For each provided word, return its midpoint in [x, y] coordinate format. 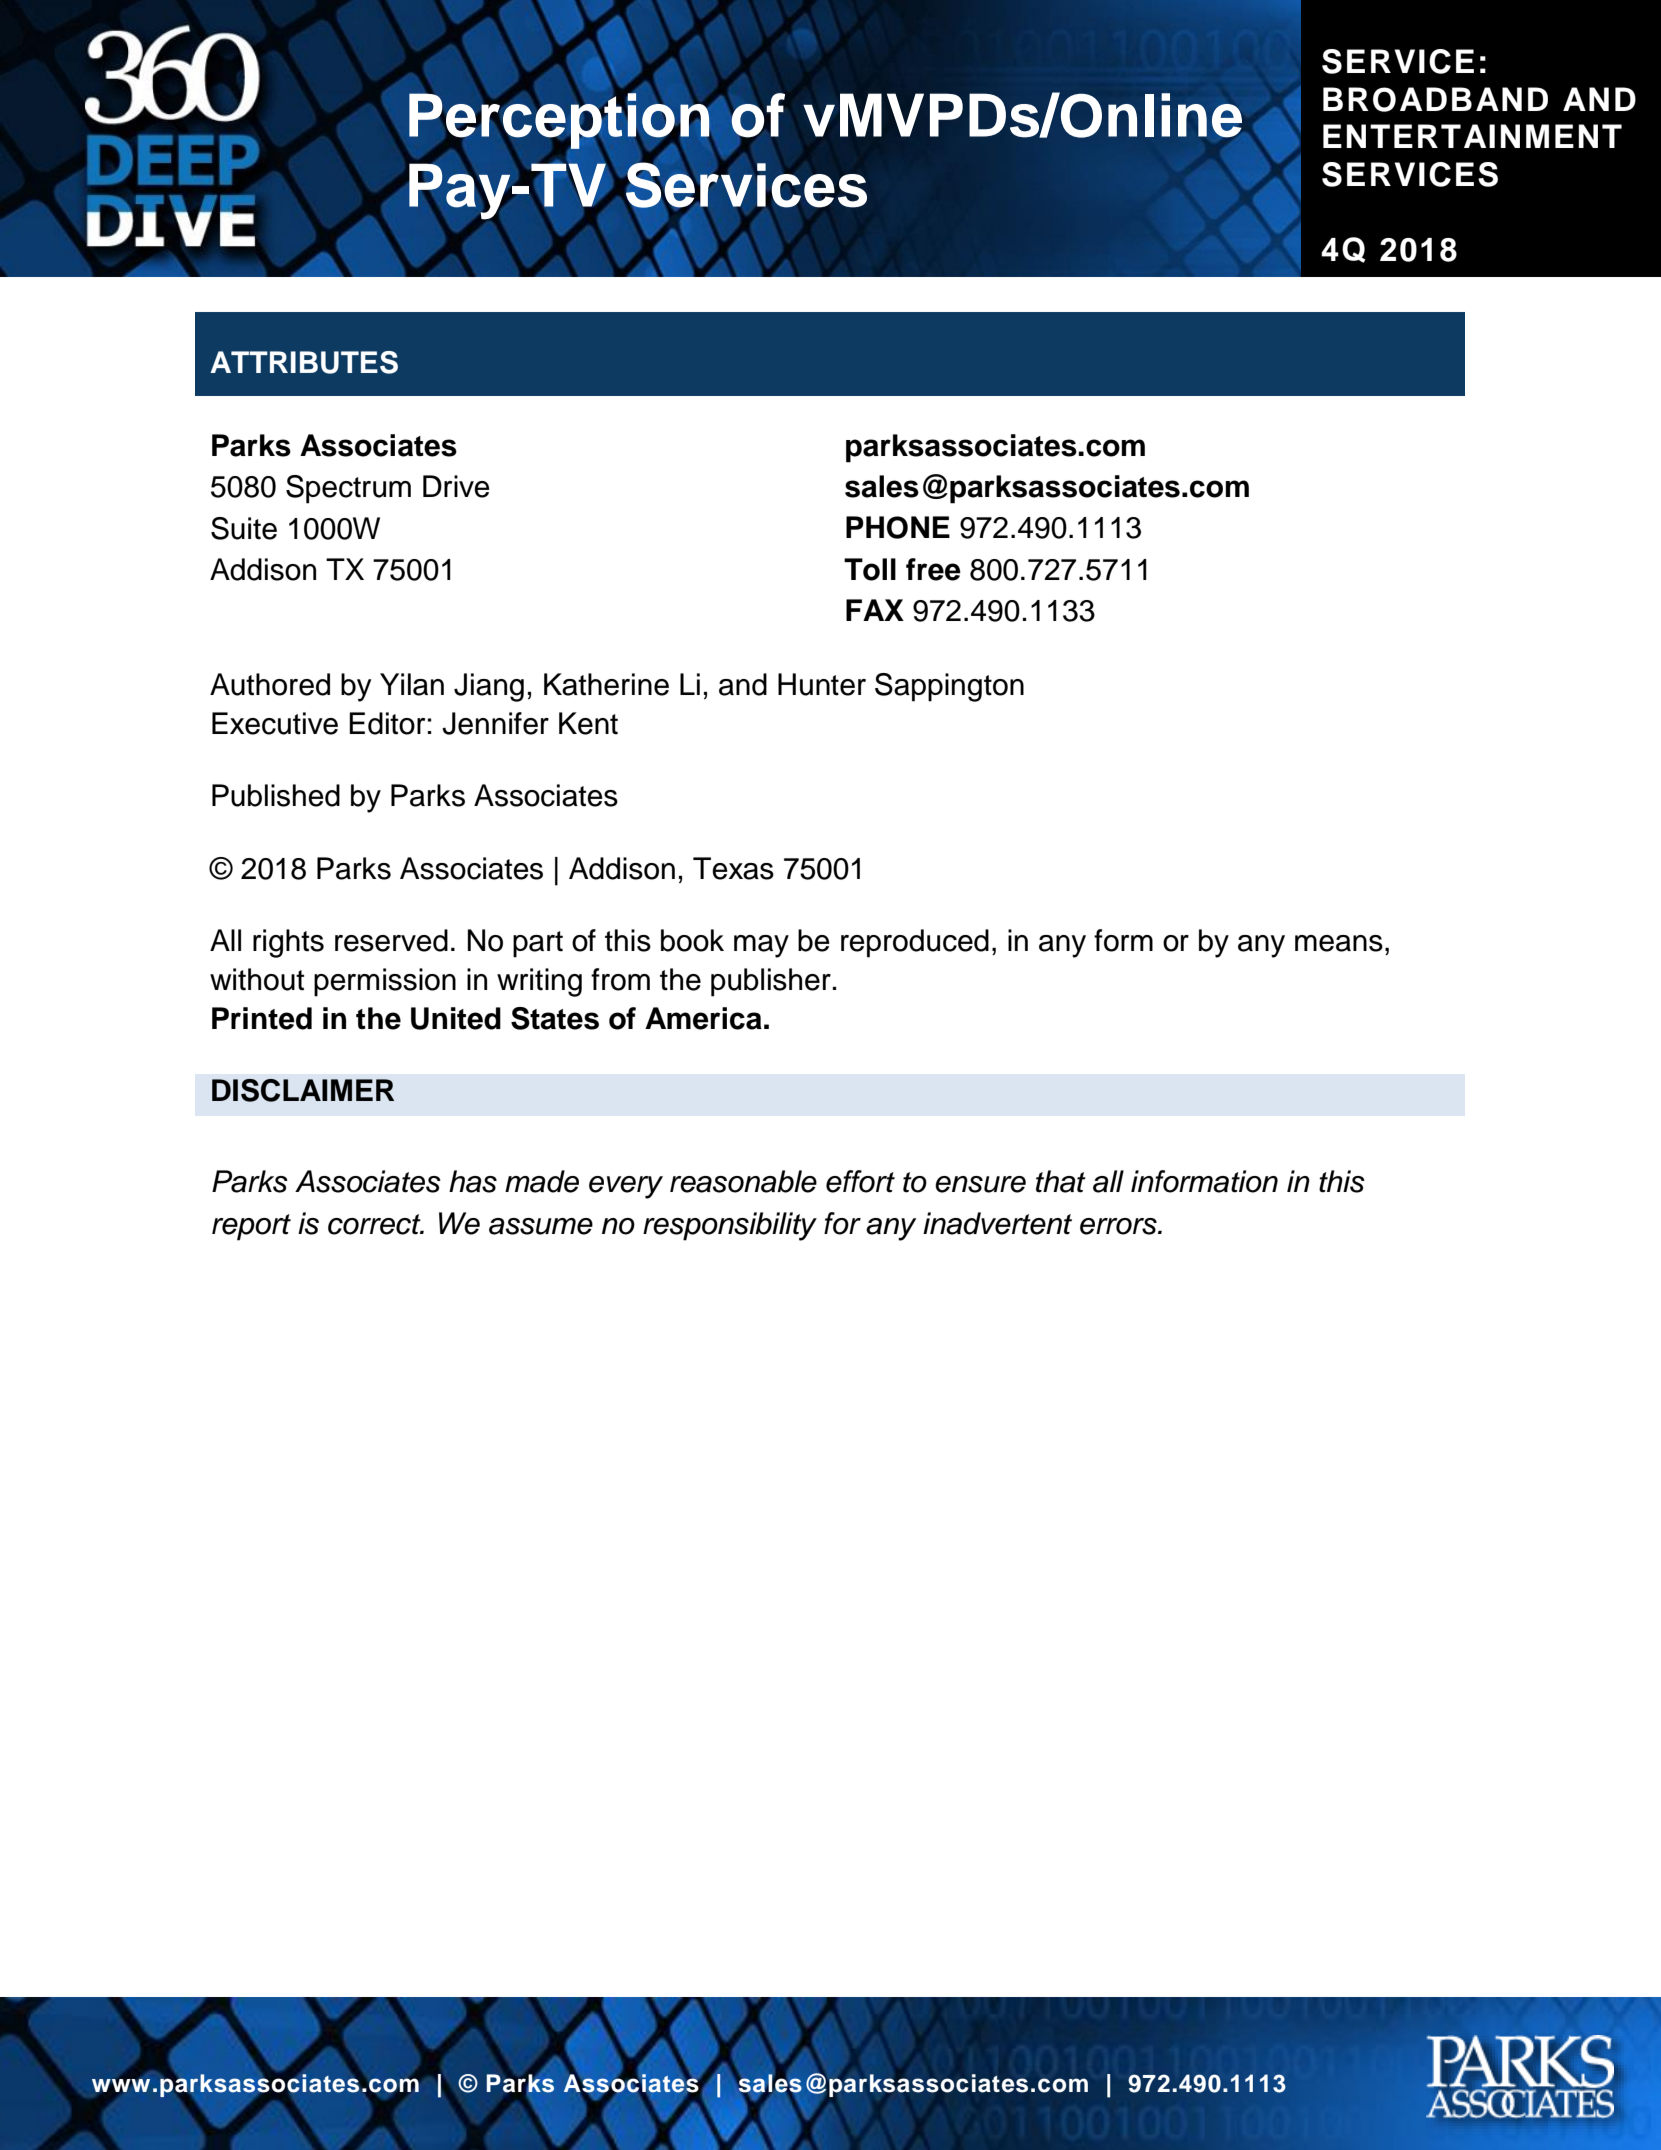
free [933, 569]
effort [860, 1181]
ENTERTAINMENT [1472, 136]
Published [276, 795]
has [473, 1181]
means [1339, 943]
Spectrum [348, 489]
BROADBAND [1435, 99]
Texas [733, 868]
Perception [560, 121]
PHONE [898, 527]
